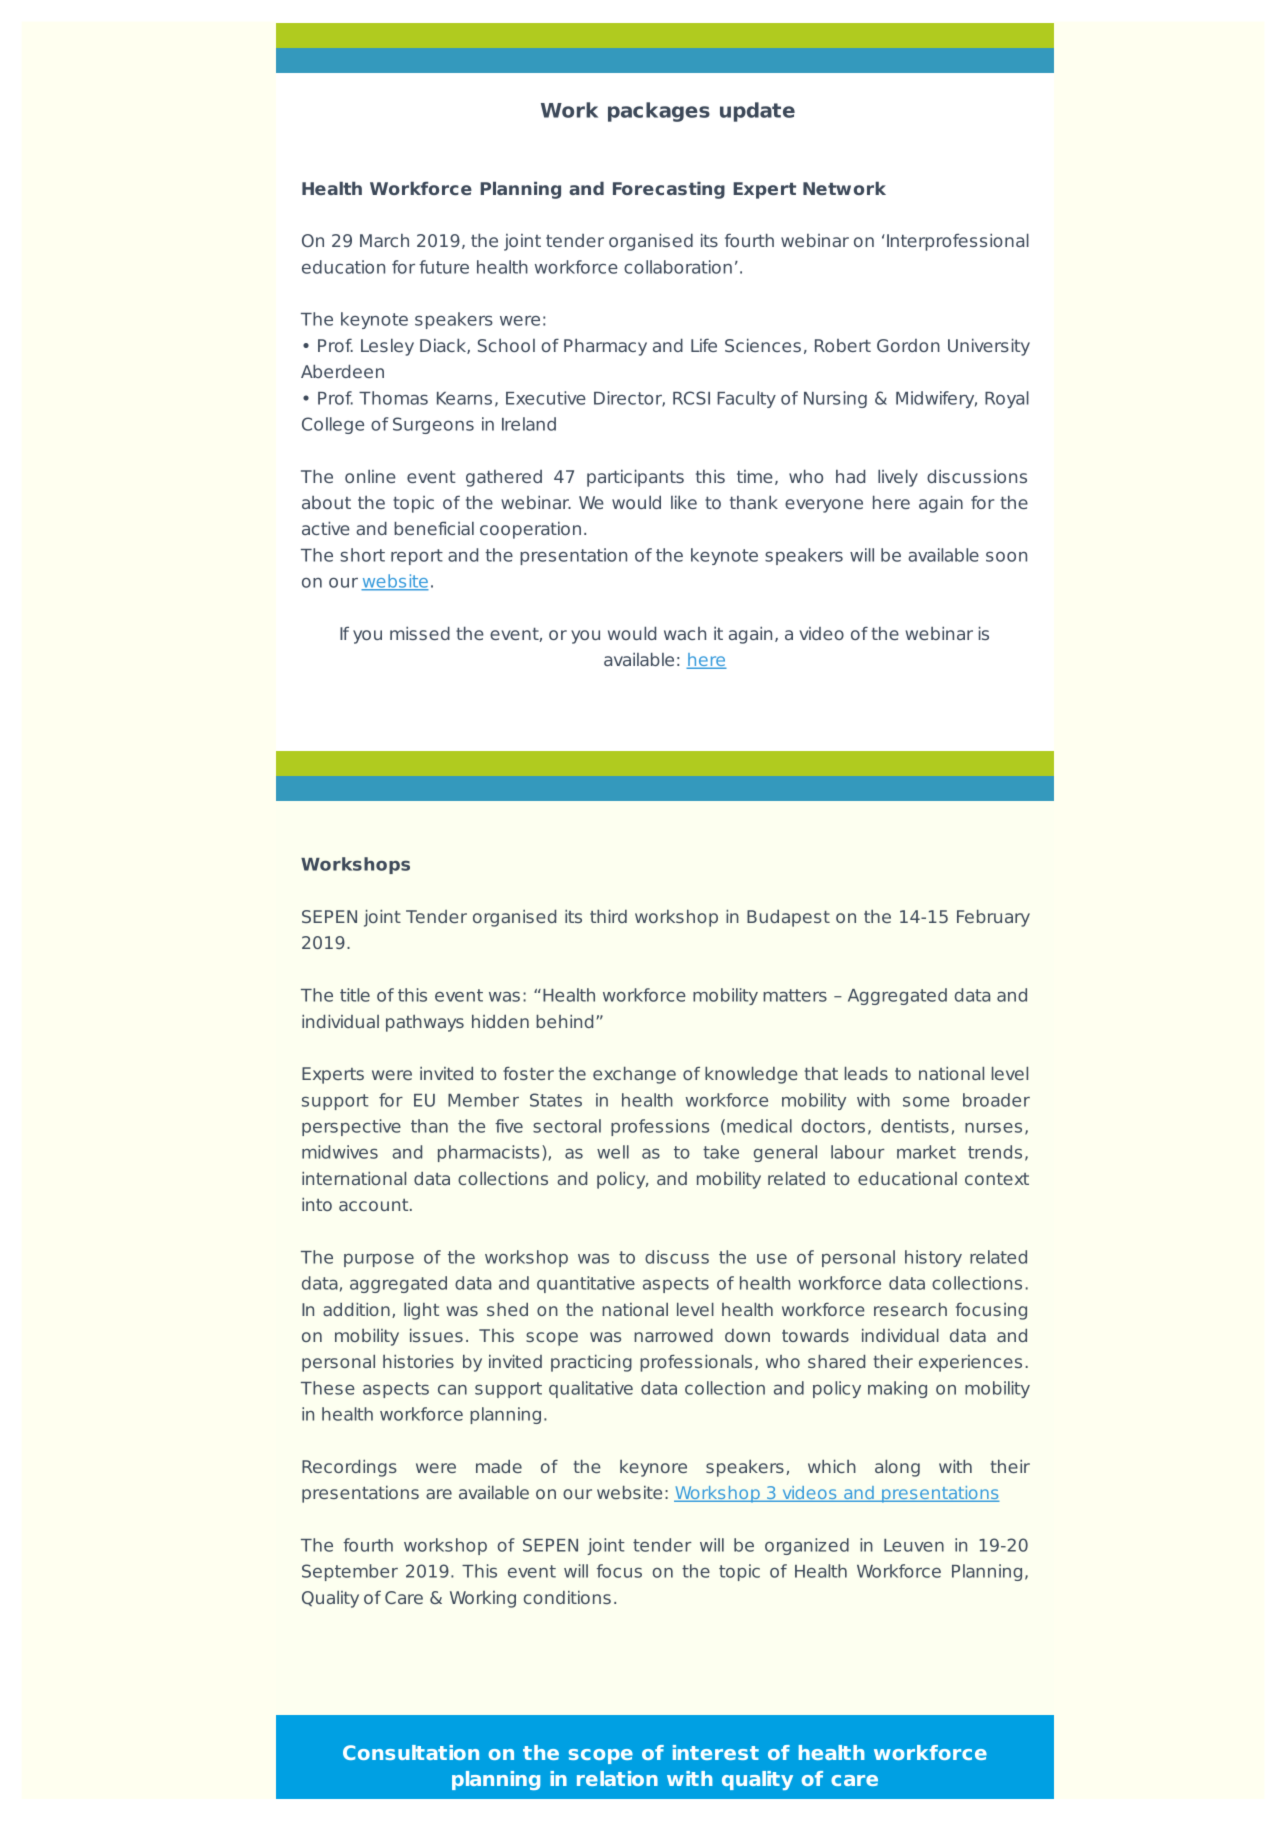  What do you see at coordinates (685, 633) in the screenshot?
I see `wach` at bounding box center [685, 633].
